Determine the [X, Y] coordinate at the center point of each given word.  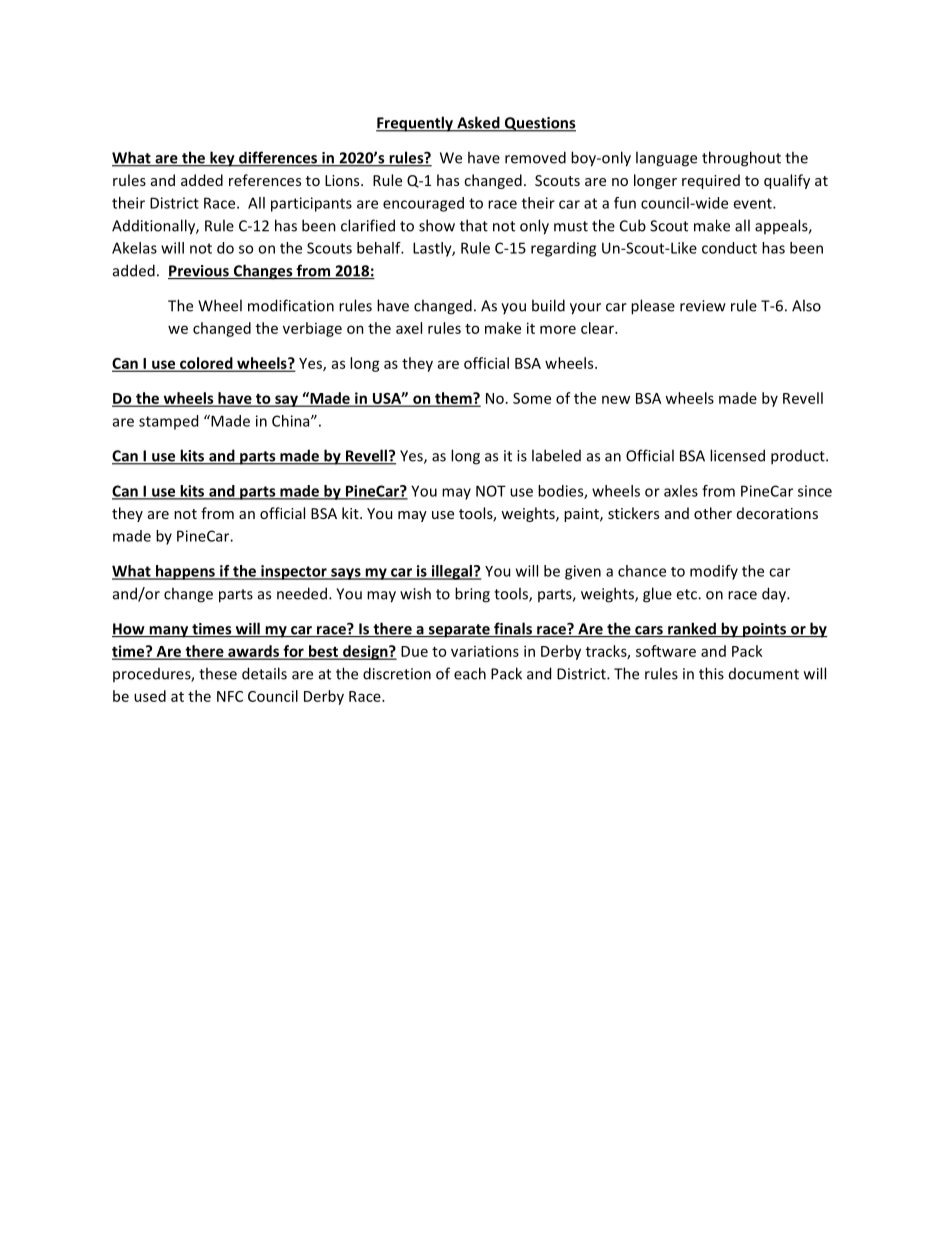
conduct [729, 248]
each [470, 673]
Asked [478, 123]
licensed [737, 455]
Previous [199, 272]
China [292, 421]
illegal [451, 572]
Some [532, 398]
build [548, 305]
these [218, 673]
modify [714, 572]
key [222, 159]
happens [185, 572]
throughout [741, 159]
